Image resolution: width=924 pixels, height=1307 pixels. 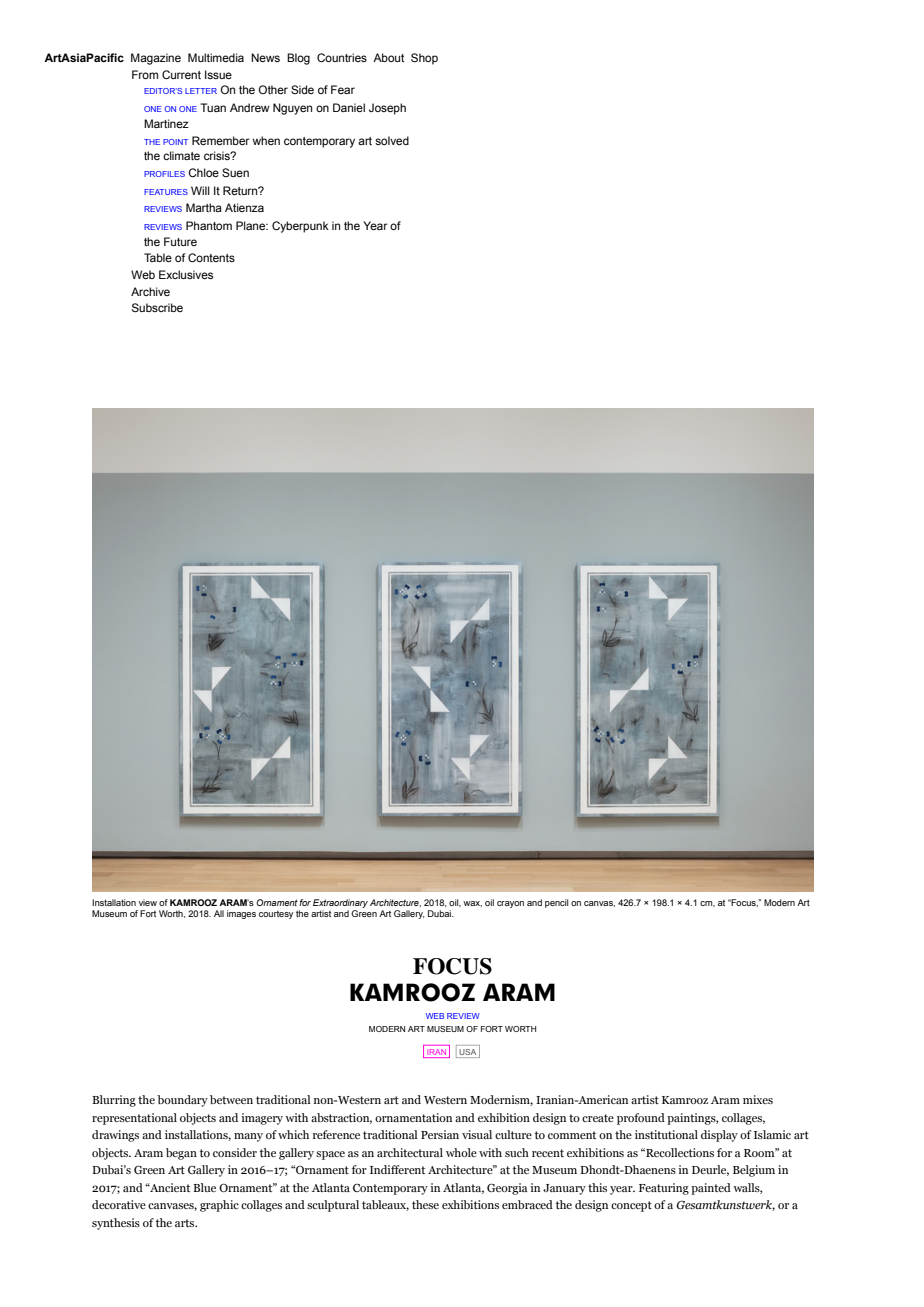 I want to click on mixes, so click(x=758, y=1099).
